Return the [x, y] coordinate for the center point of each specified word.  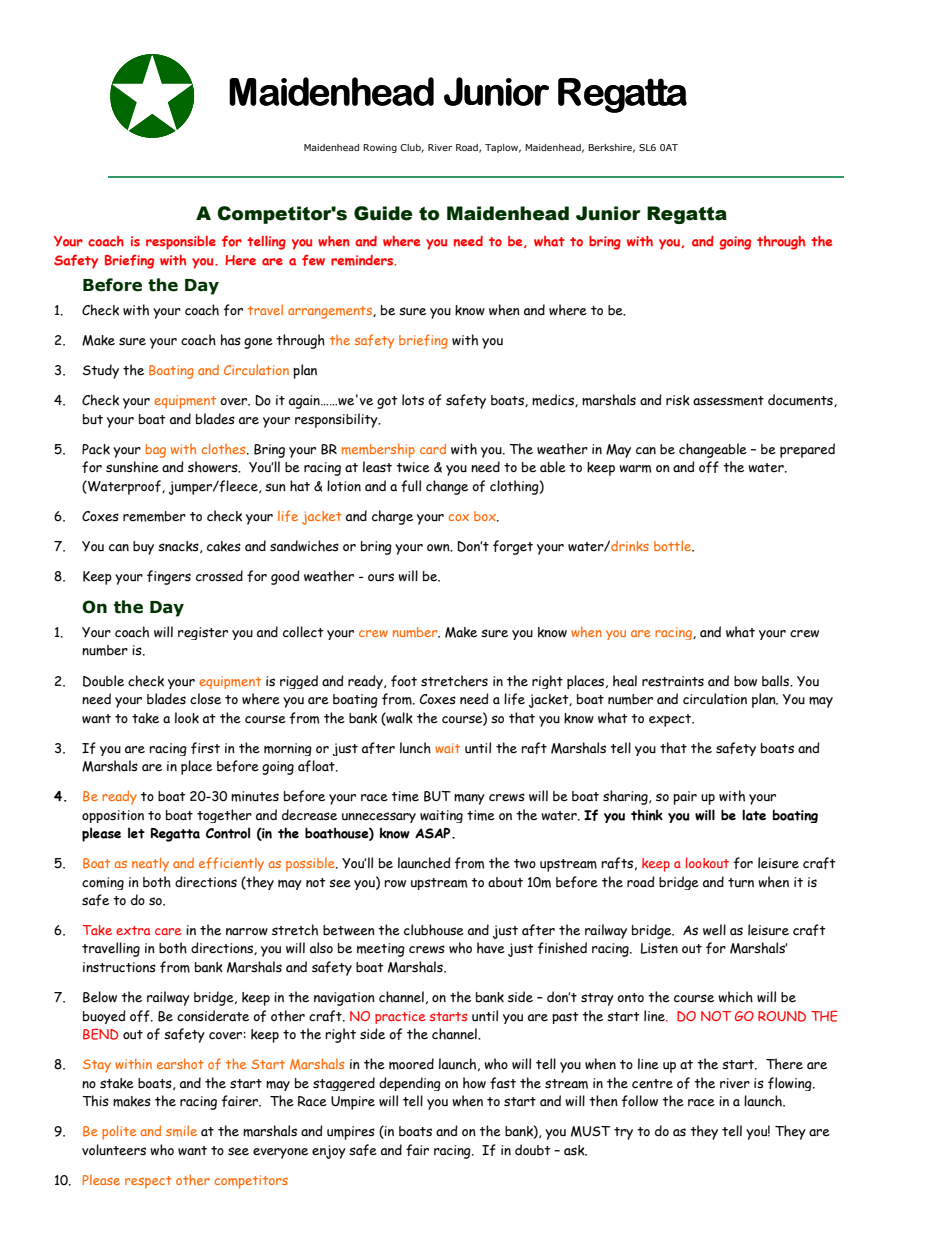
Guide [383, 213]
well [714, 930]
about [505, 882]
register [203, 633]
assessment [728, 401]
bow [745, 681]
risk [678, 400]
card [433, 448]
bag [155, 451]
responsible [181, 243]
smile [181, 1131]
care [168, 931]
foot [404, 681]
